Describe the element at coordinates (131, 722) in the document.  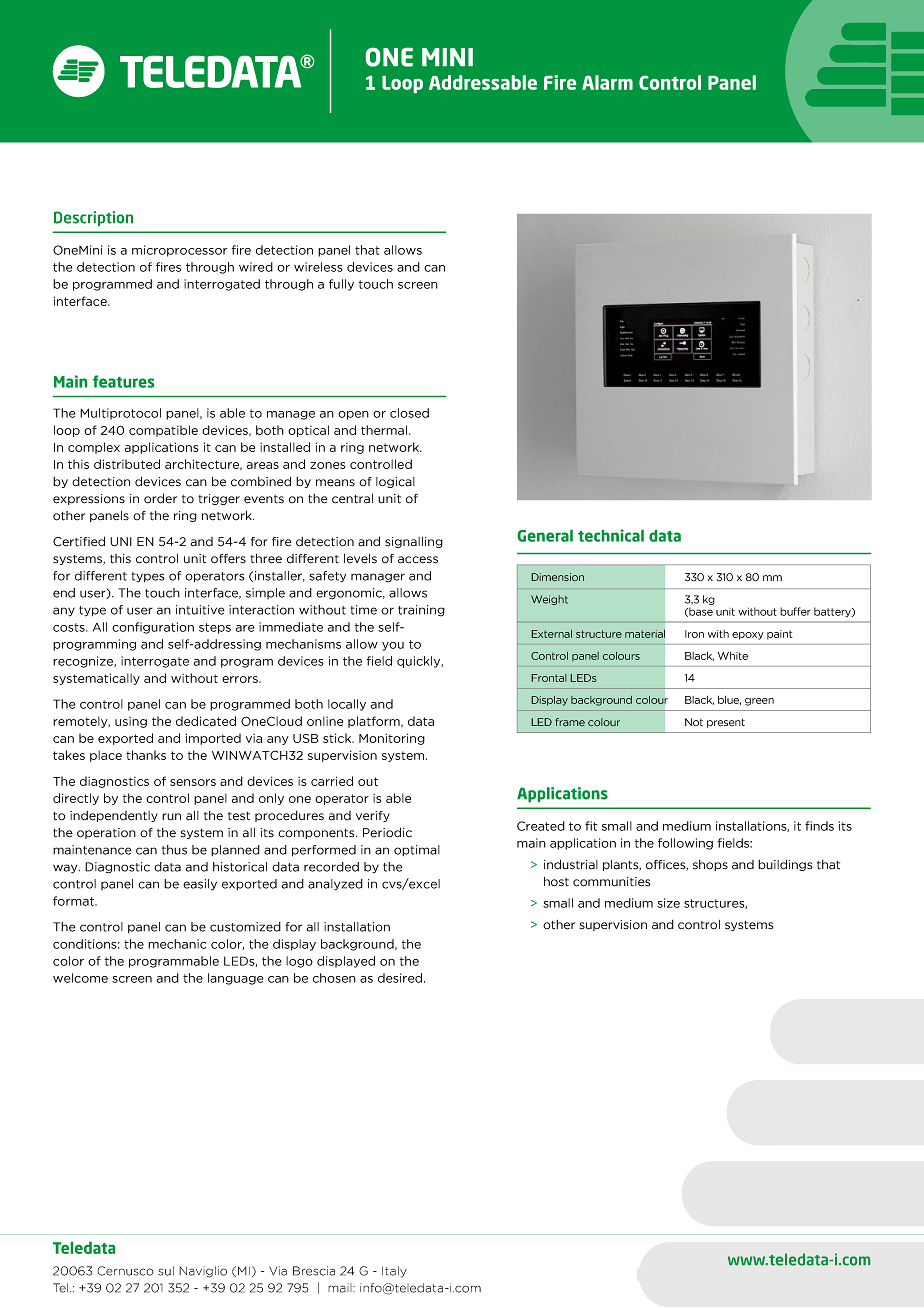
I see `using` at that location.
